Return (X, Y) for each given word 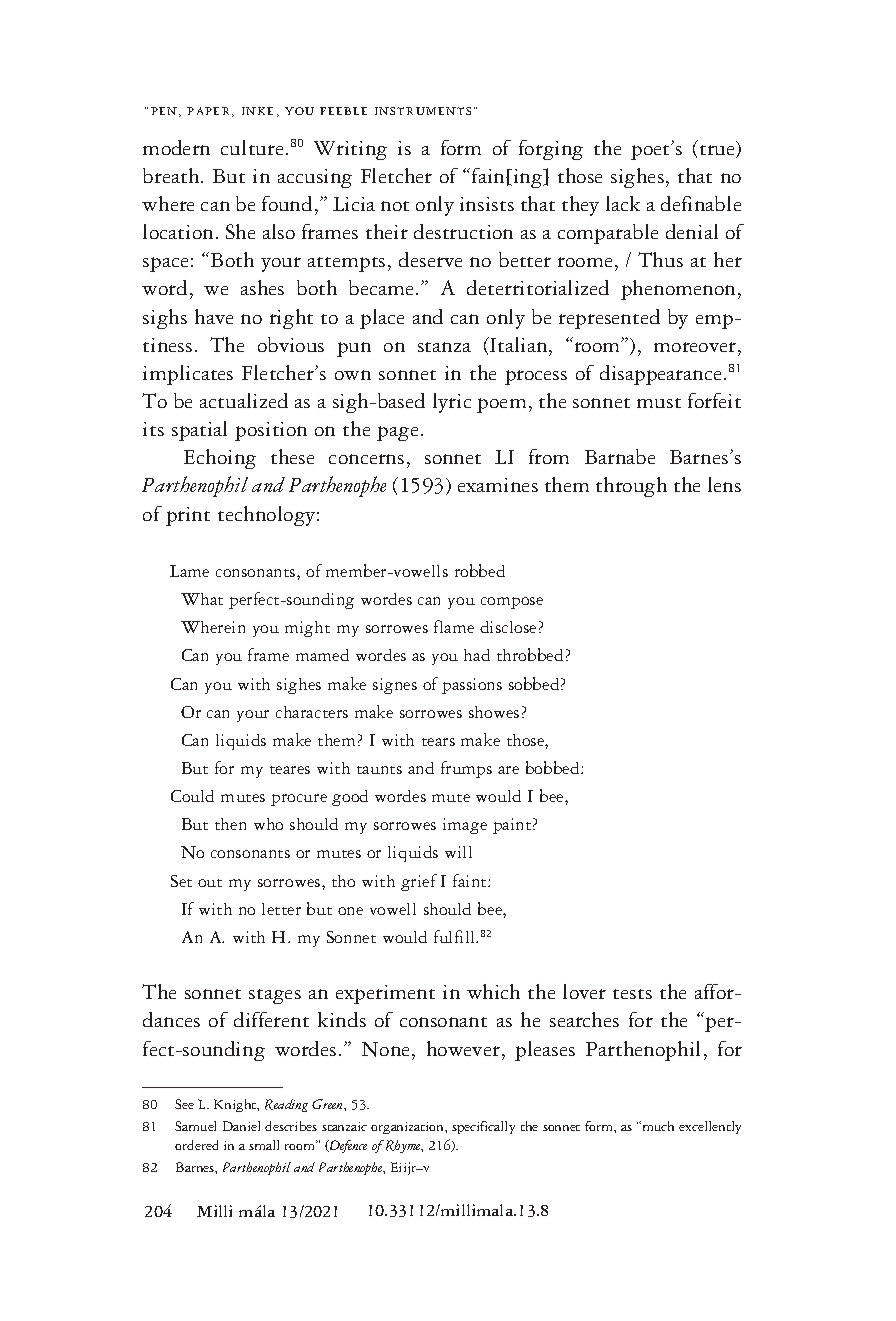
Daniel (241, 1126)
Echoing (220, 459)
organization (408, 1128)
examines (498, 485)
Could (192, 796)
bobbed (554, 767)
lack (623, 203)
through (631, 487)
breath (172, 175)
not (395, 206)
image (465, 826)
